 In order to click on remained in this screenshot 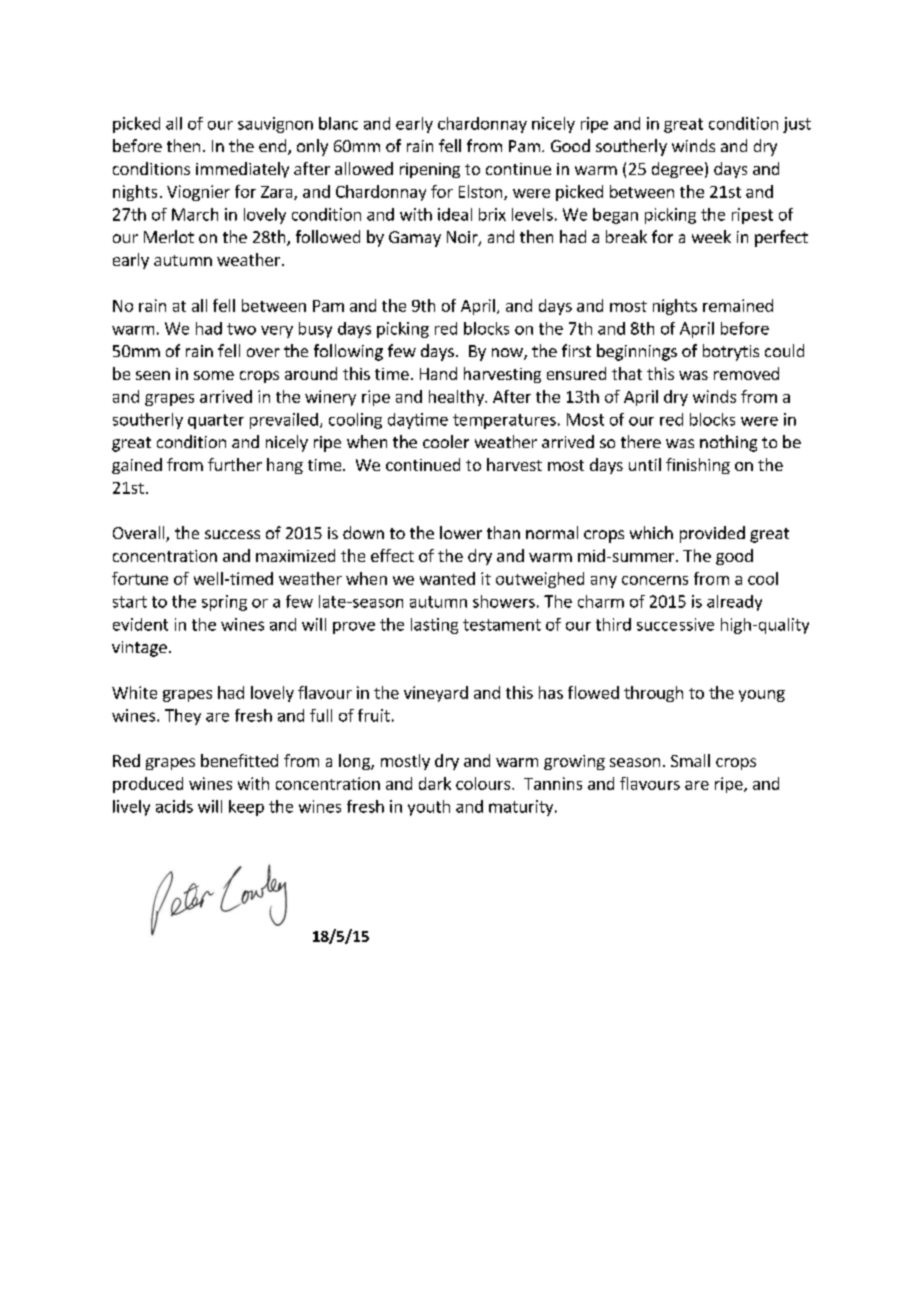, I will do `click(738, 305)`.
